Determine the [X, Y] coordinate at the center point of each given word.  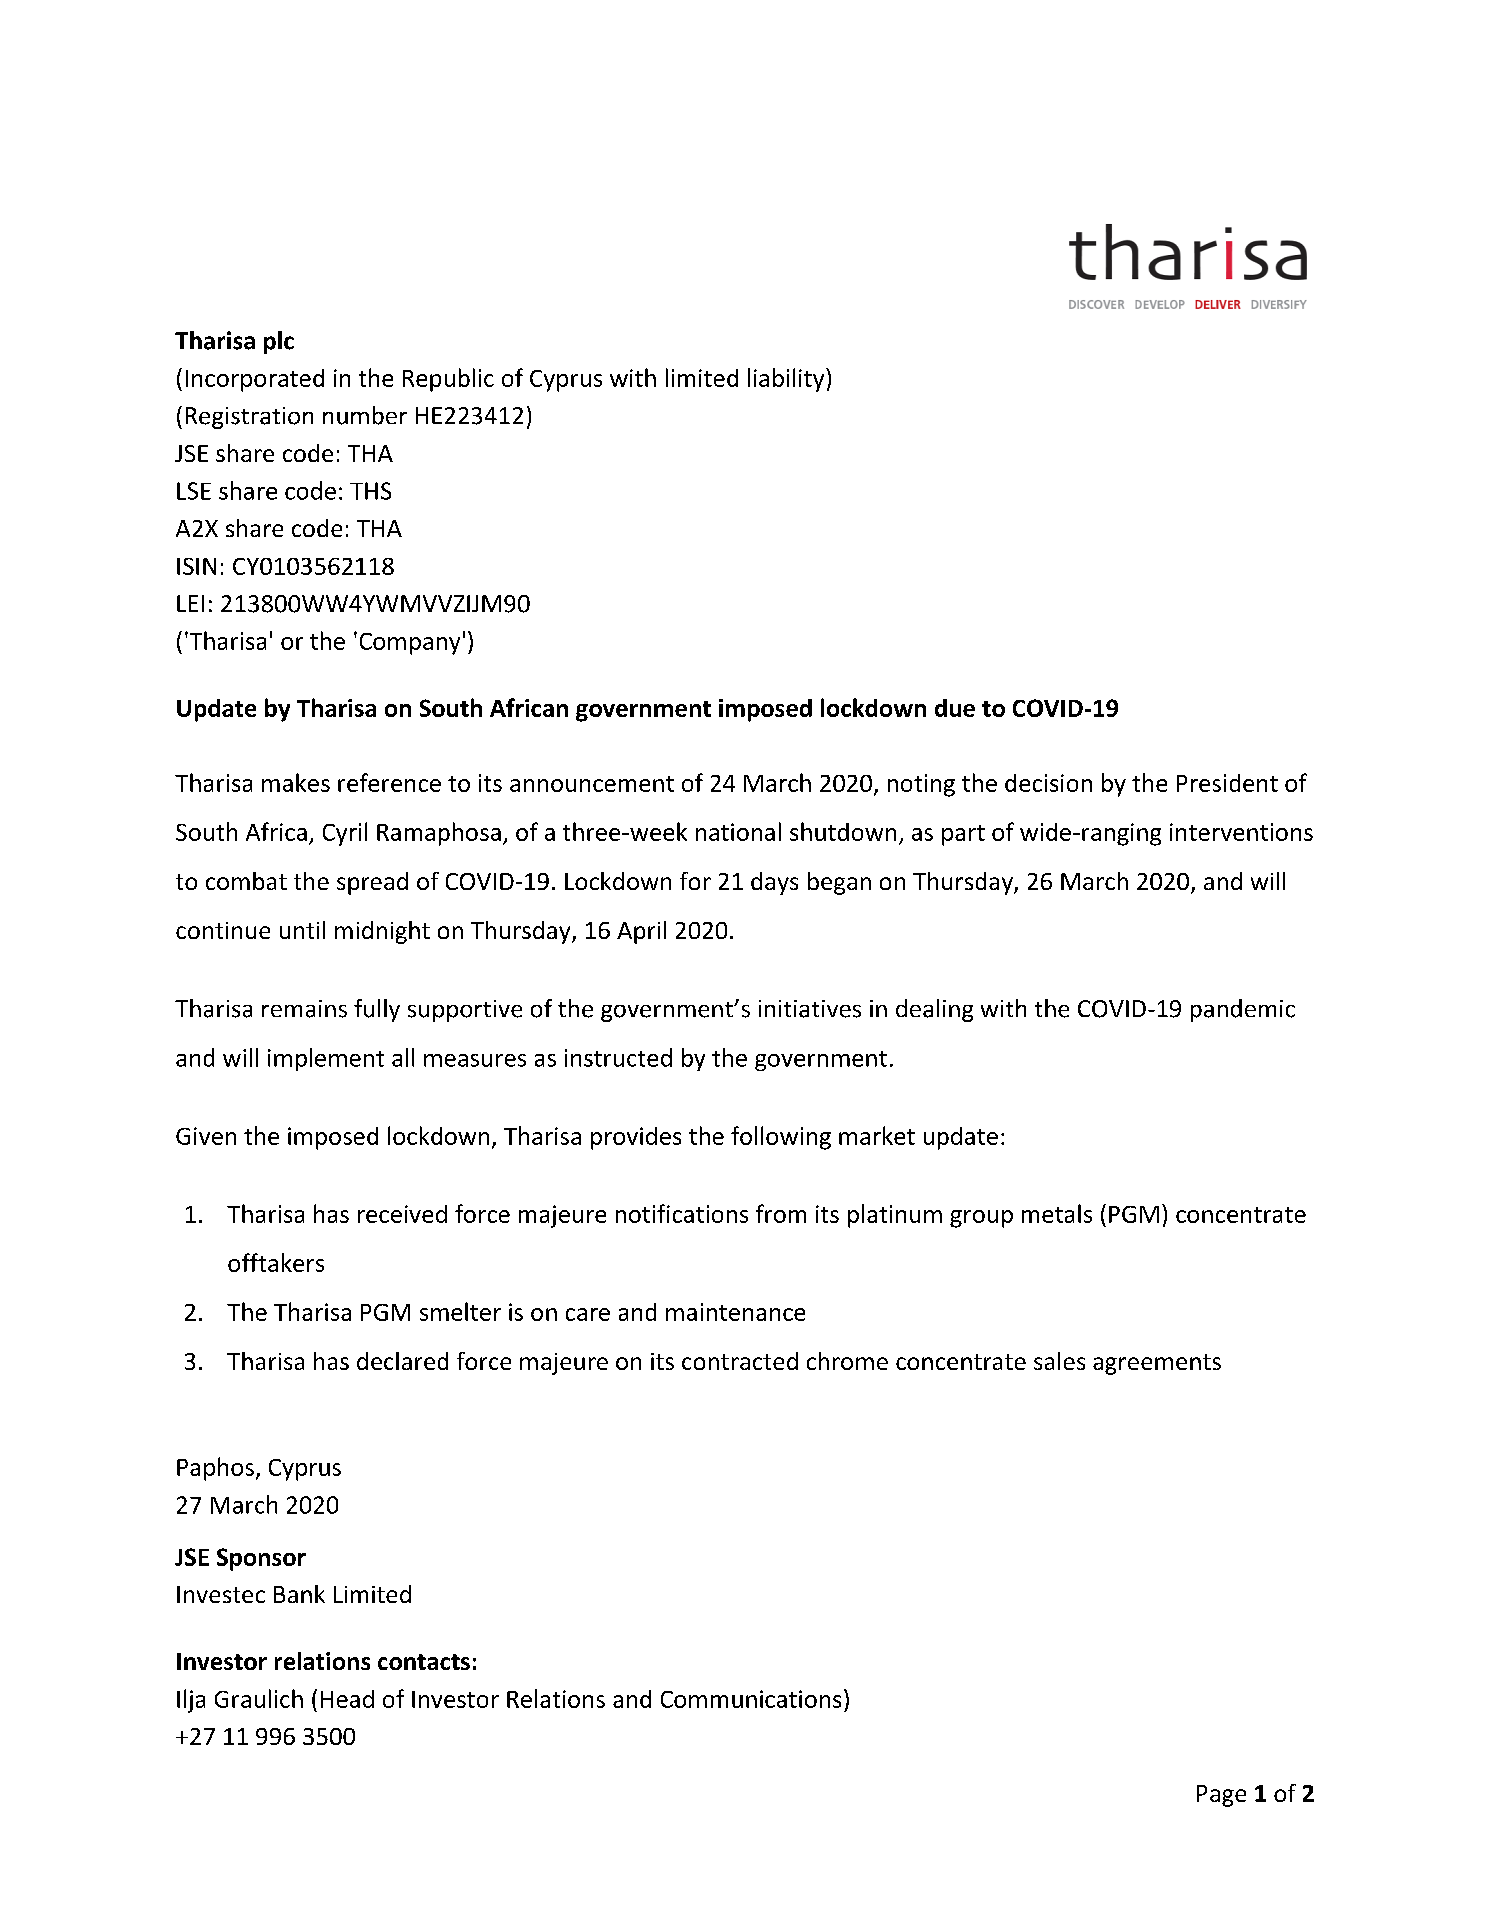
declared [402, 1361]
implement [326, 1059]
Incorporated [255, 380]
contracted [740, 1361]
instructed [618, 1057]
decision [1048, 783]
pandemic [1243, 1010]
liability [787, 380]
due [955, 708]
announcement [592, 784]
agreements [1157, 1364]
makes [296, 782]
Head [347, 1699]
